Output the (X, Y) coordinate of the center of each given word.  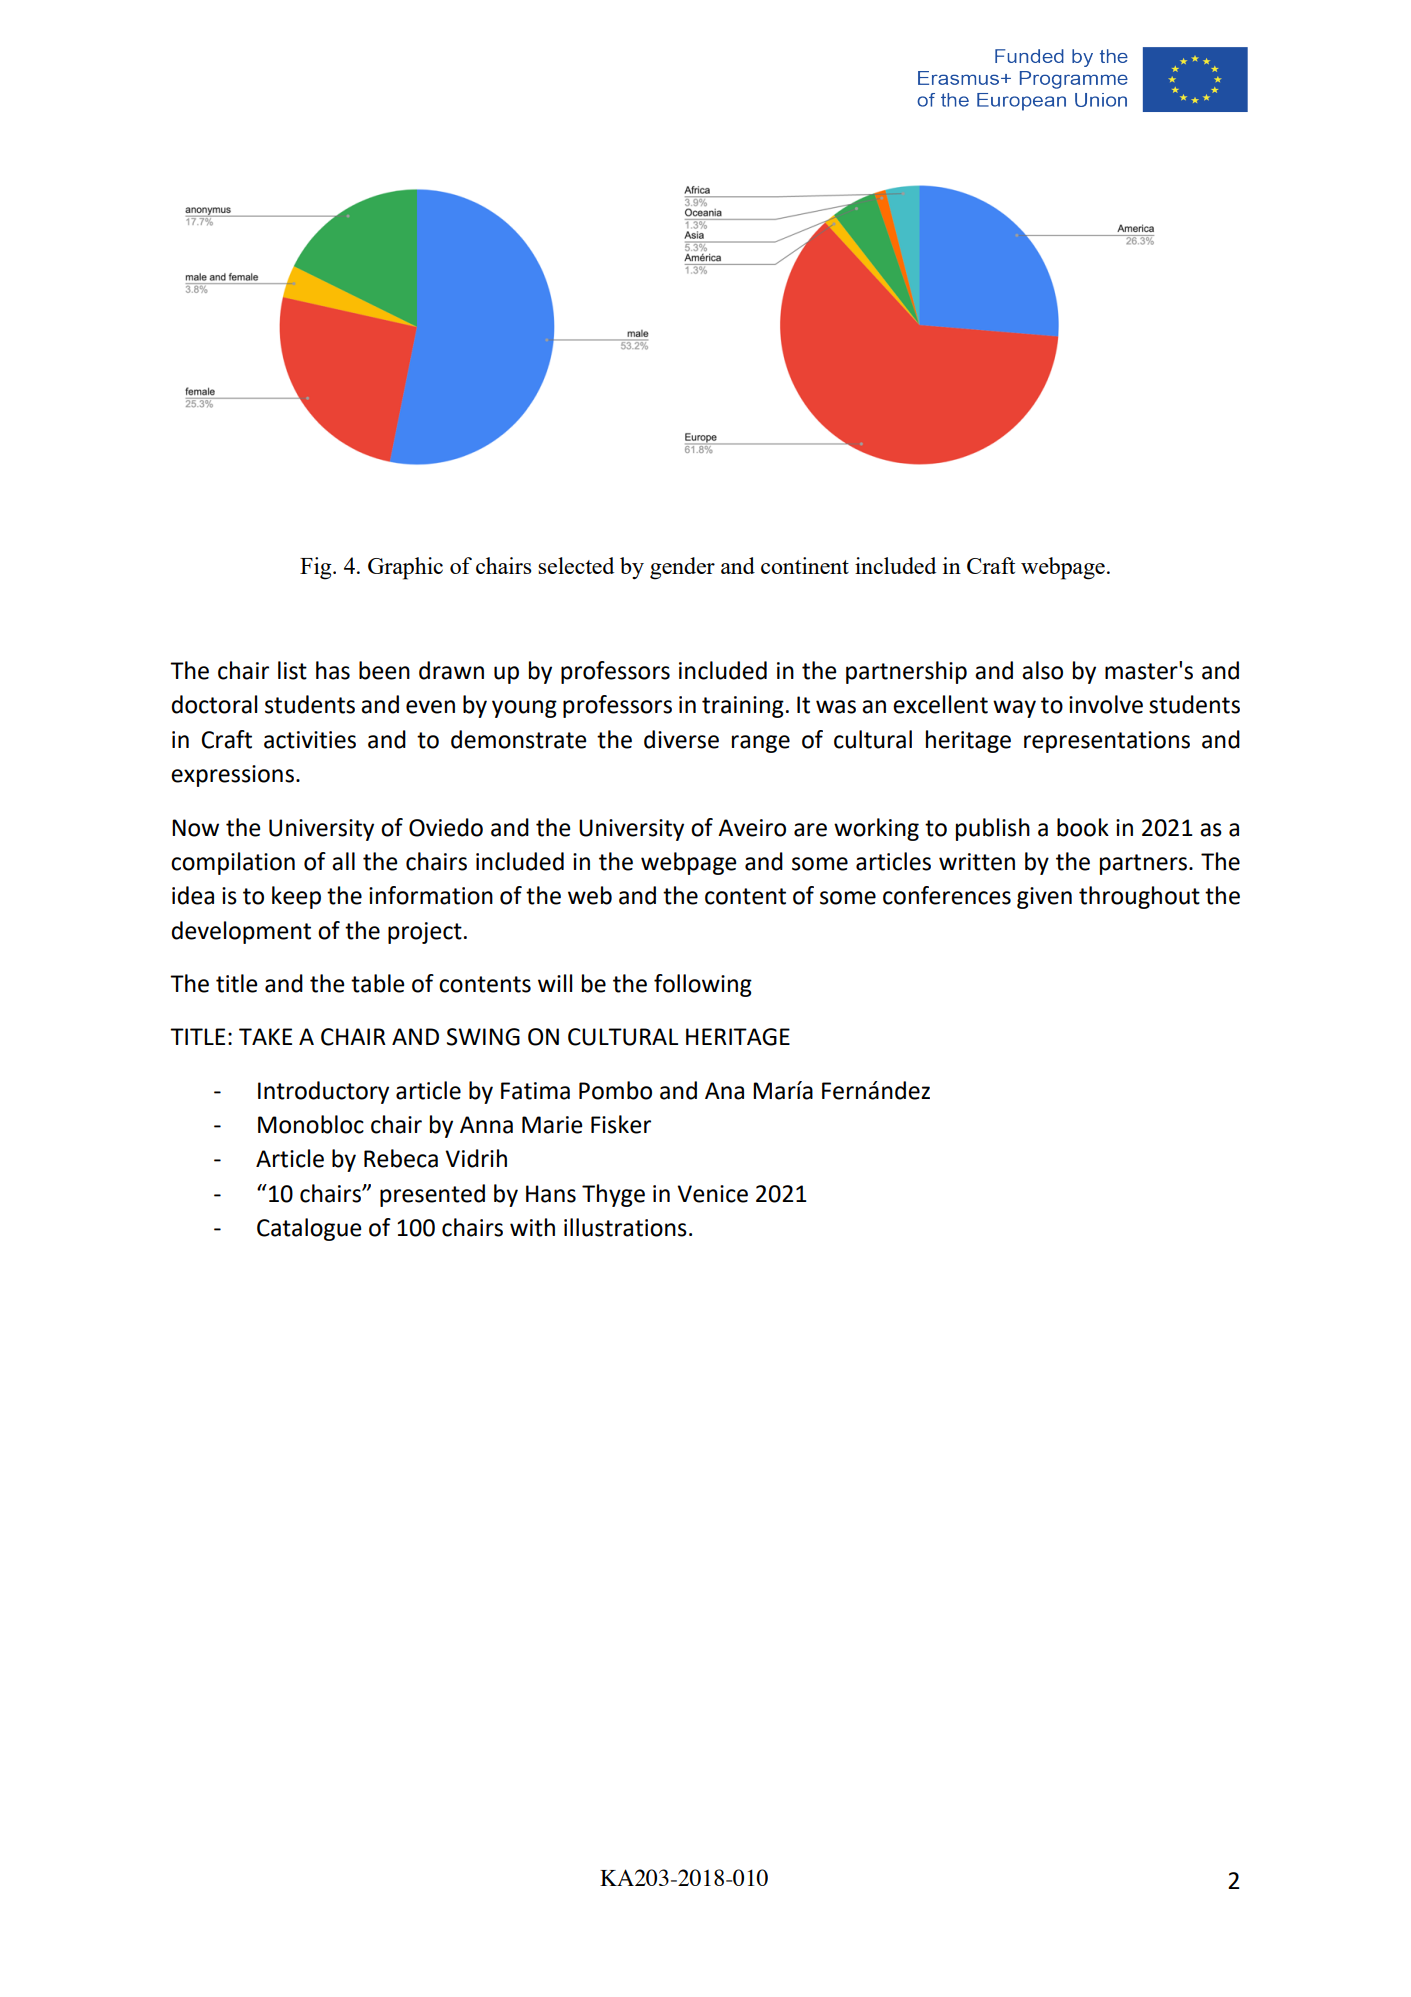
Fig (317, 568)
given (1044, 898)
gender (682, 568)
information (431, 895)
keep (296, 897)
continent (805, 565)
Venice (712, 1194)
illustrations (625, 1227)
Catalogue (309, 1229)
